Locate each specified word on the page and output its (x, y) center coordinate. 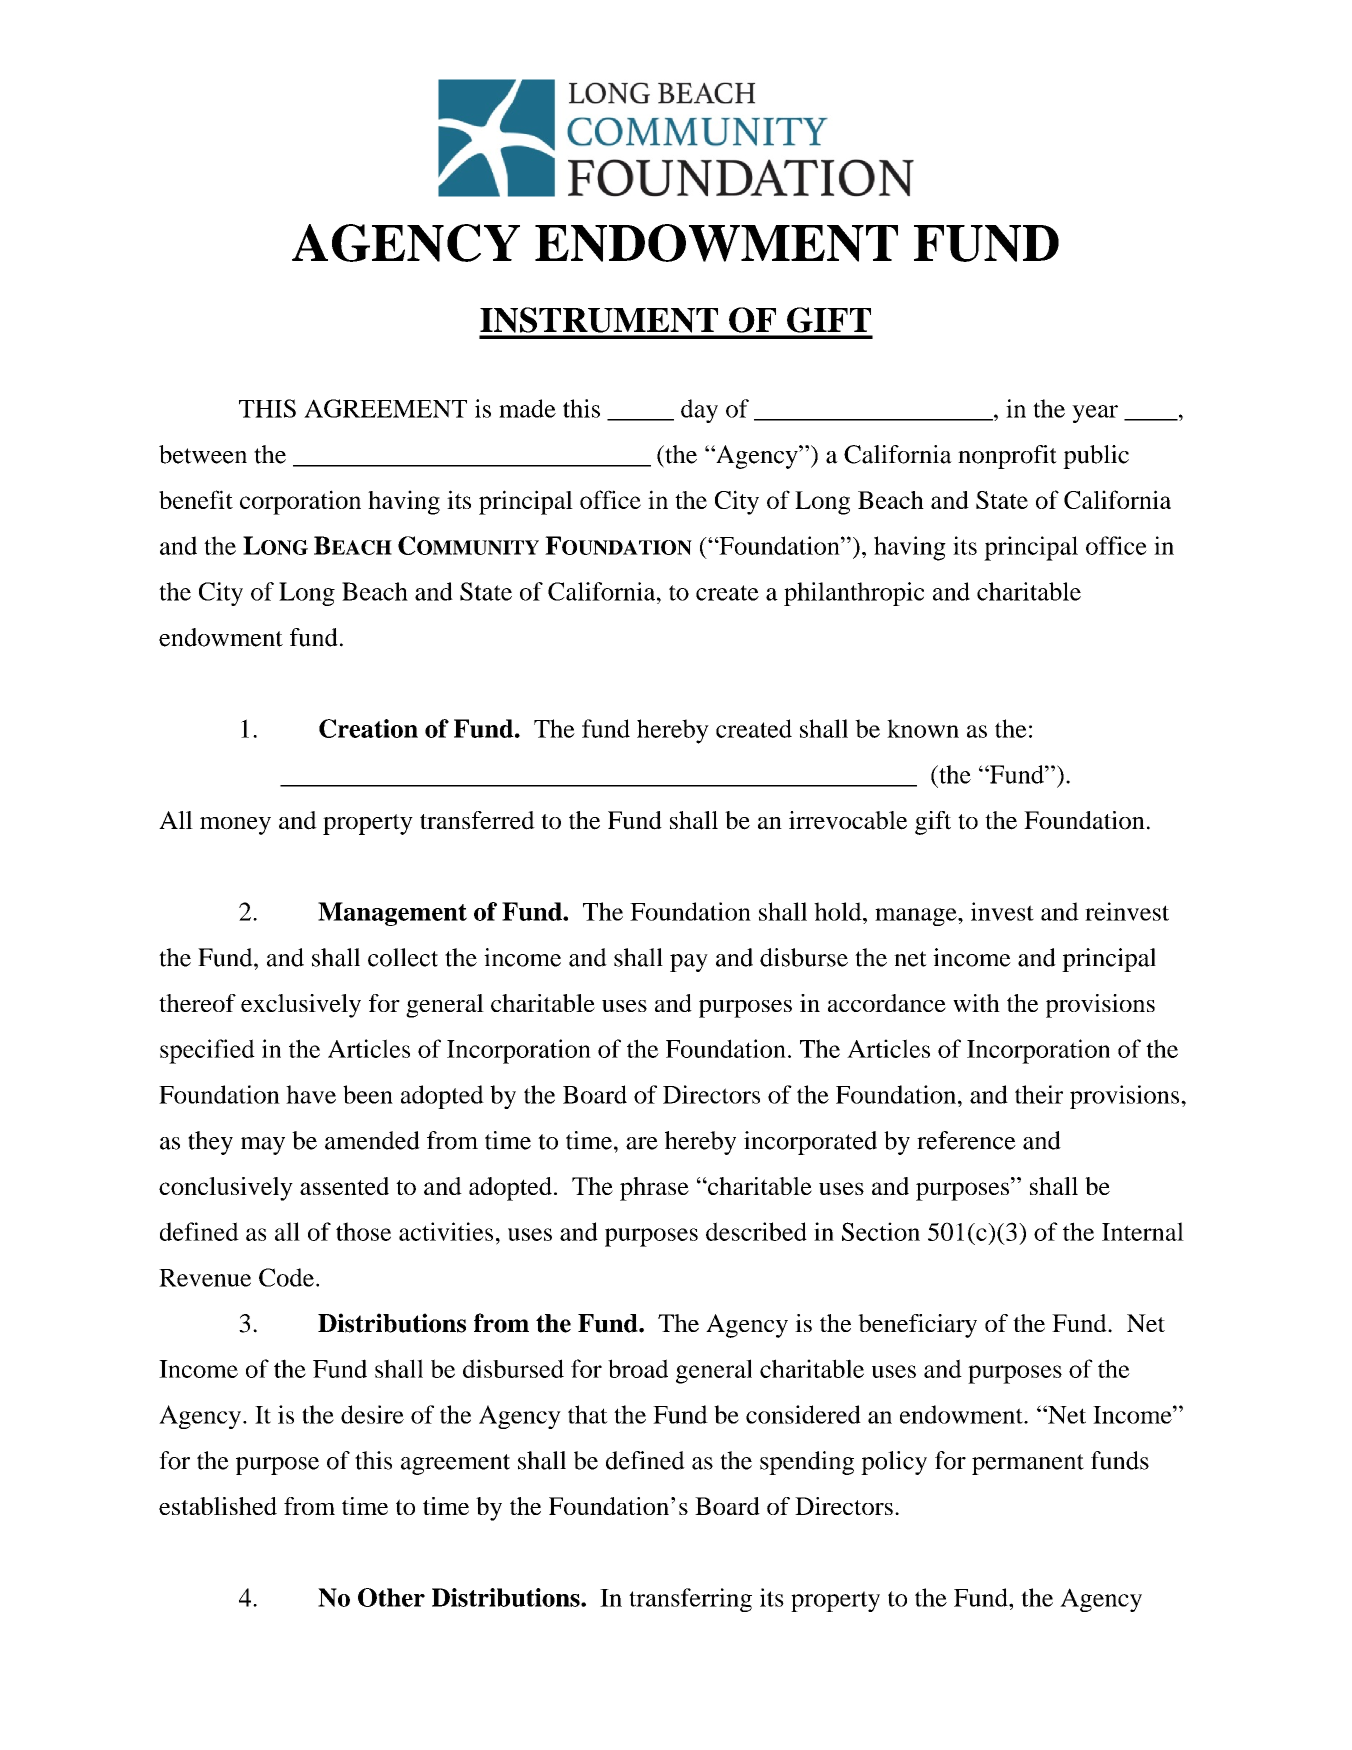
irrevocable (848, 820)
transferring (690, 1600)
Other (391, 1597)
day (699, 411)
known (923, 728)
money (235, 826)
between (203, 454)
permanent (1028, 1464)
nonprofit (1007, 457)
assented (344, 1186)
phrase (654, 1189)
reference (966, 1140)
